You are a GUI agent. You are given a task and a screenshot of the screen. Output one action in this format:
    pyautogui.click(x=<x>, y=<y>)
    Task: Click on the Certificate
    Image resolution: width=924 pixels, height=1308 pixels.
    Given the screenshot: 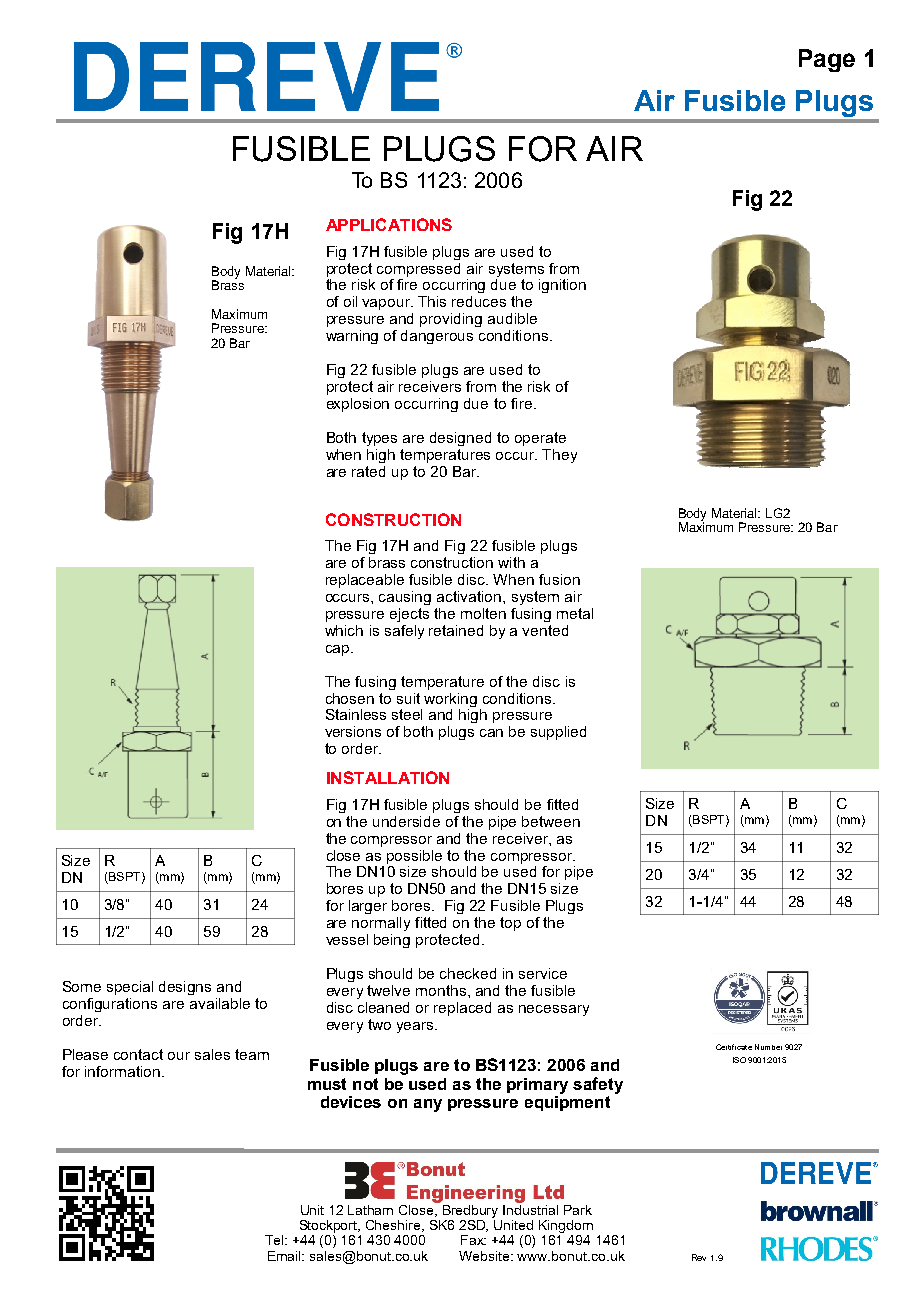 What is the action you would take?
    pyautogui.click(x=734, y=1047)
